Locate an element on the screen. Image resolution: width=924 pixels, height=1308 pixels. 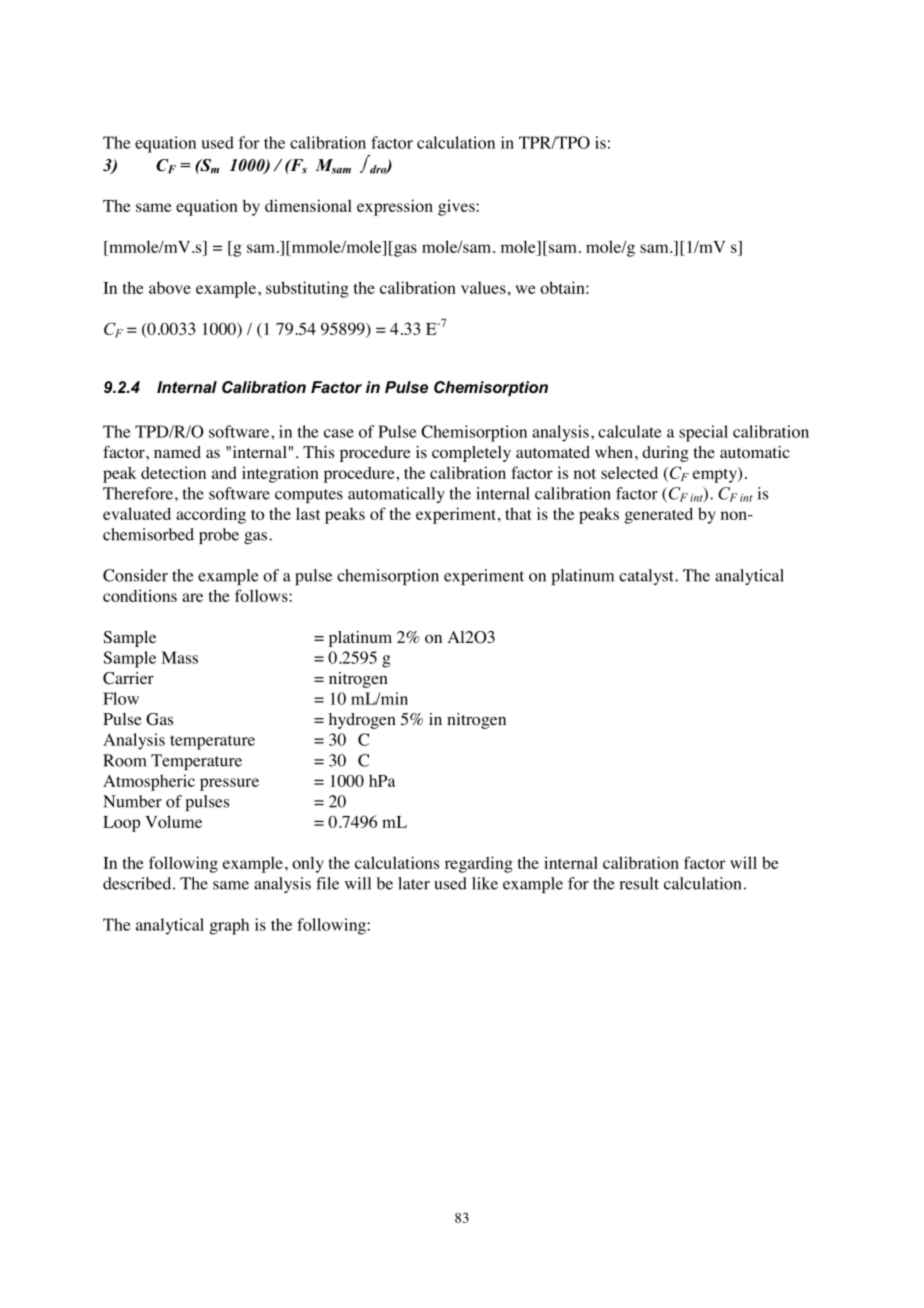
calculate is located at coordinates (629, 431).
